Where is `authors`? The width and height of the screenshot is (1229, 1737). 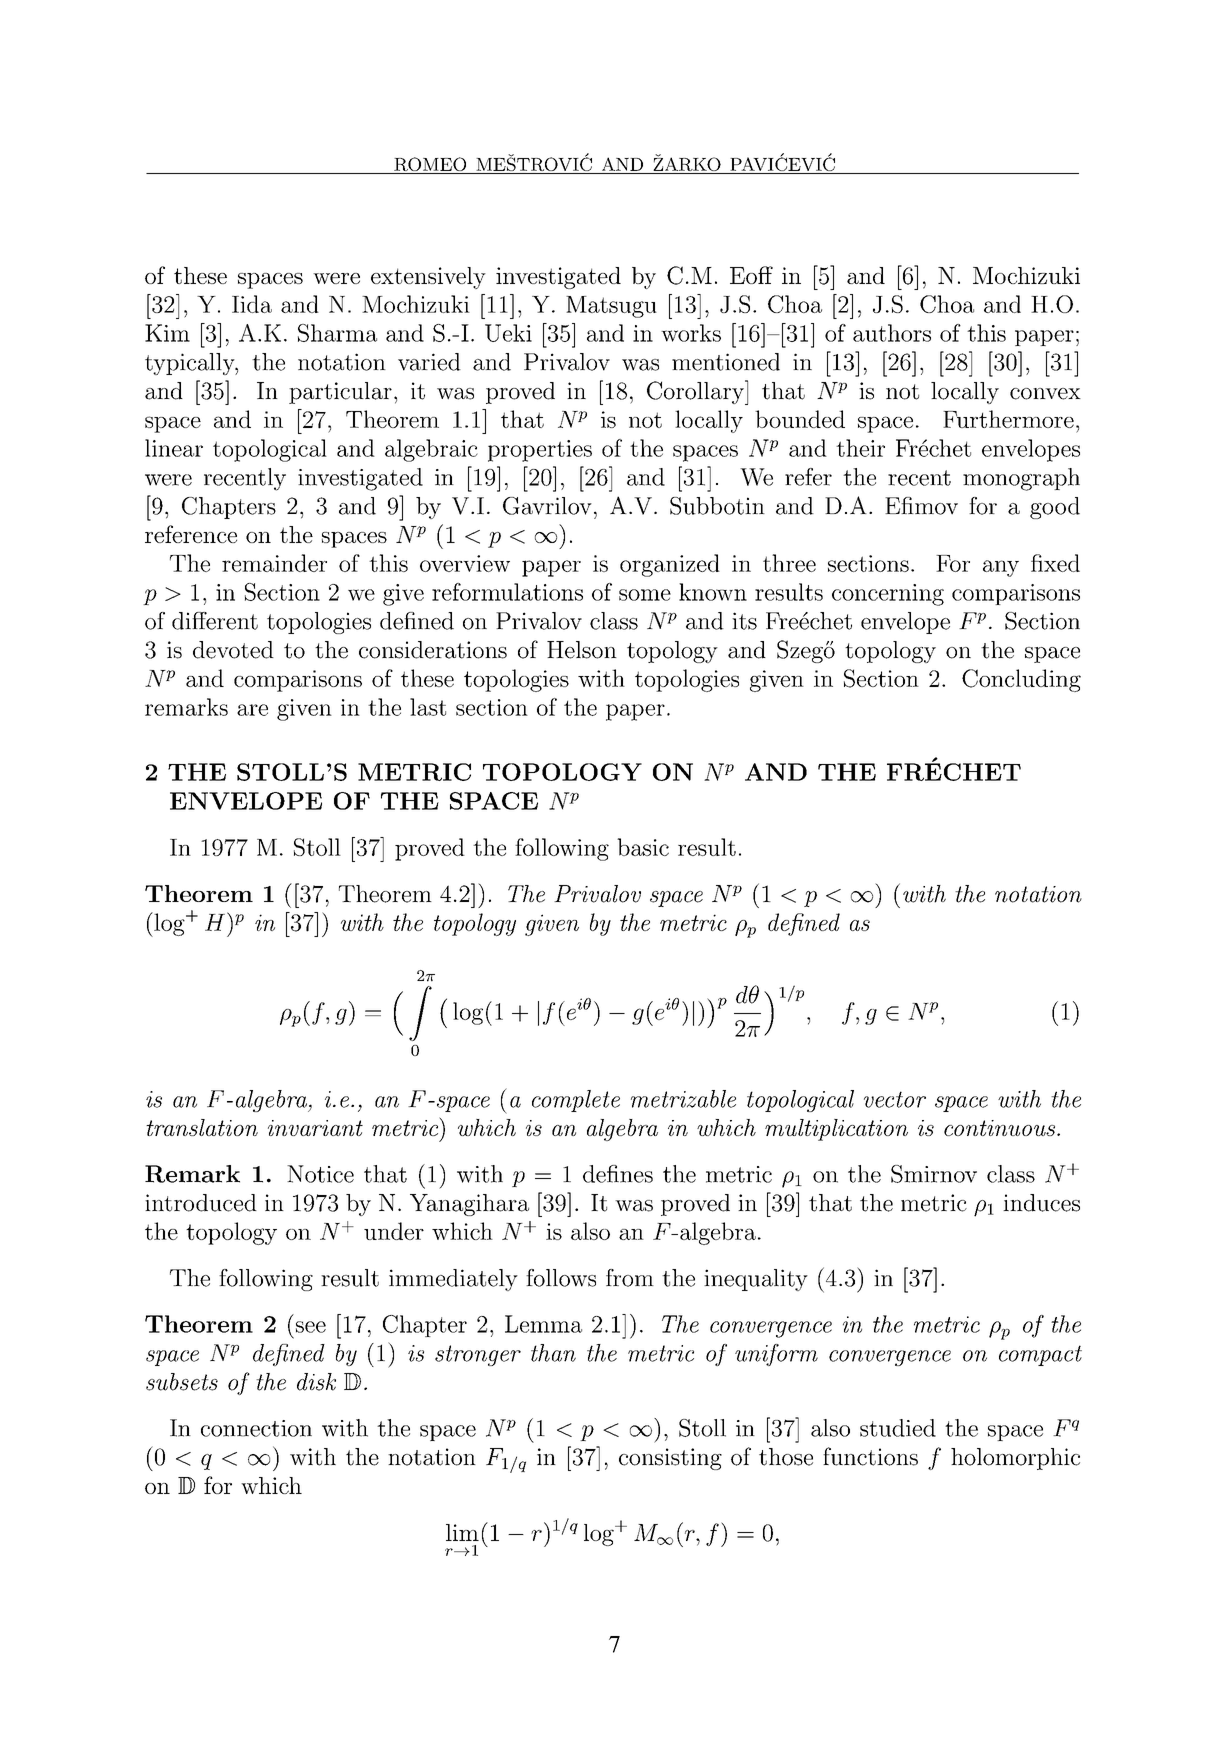
authors is located at coordinates (892, 333).
